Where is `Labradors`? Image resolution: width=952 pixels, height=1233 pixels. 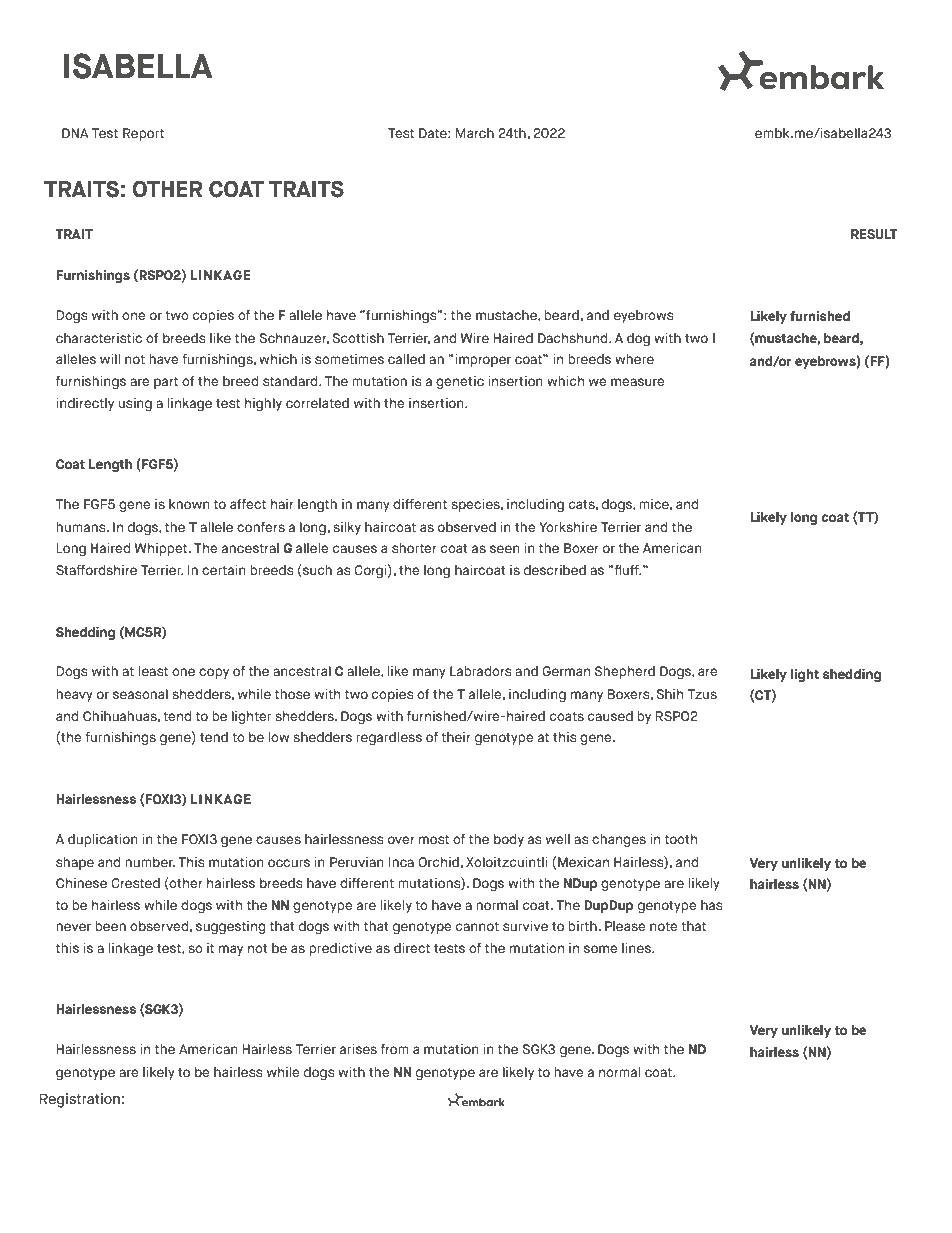 Labradors is located at coordinates (480, 671).
